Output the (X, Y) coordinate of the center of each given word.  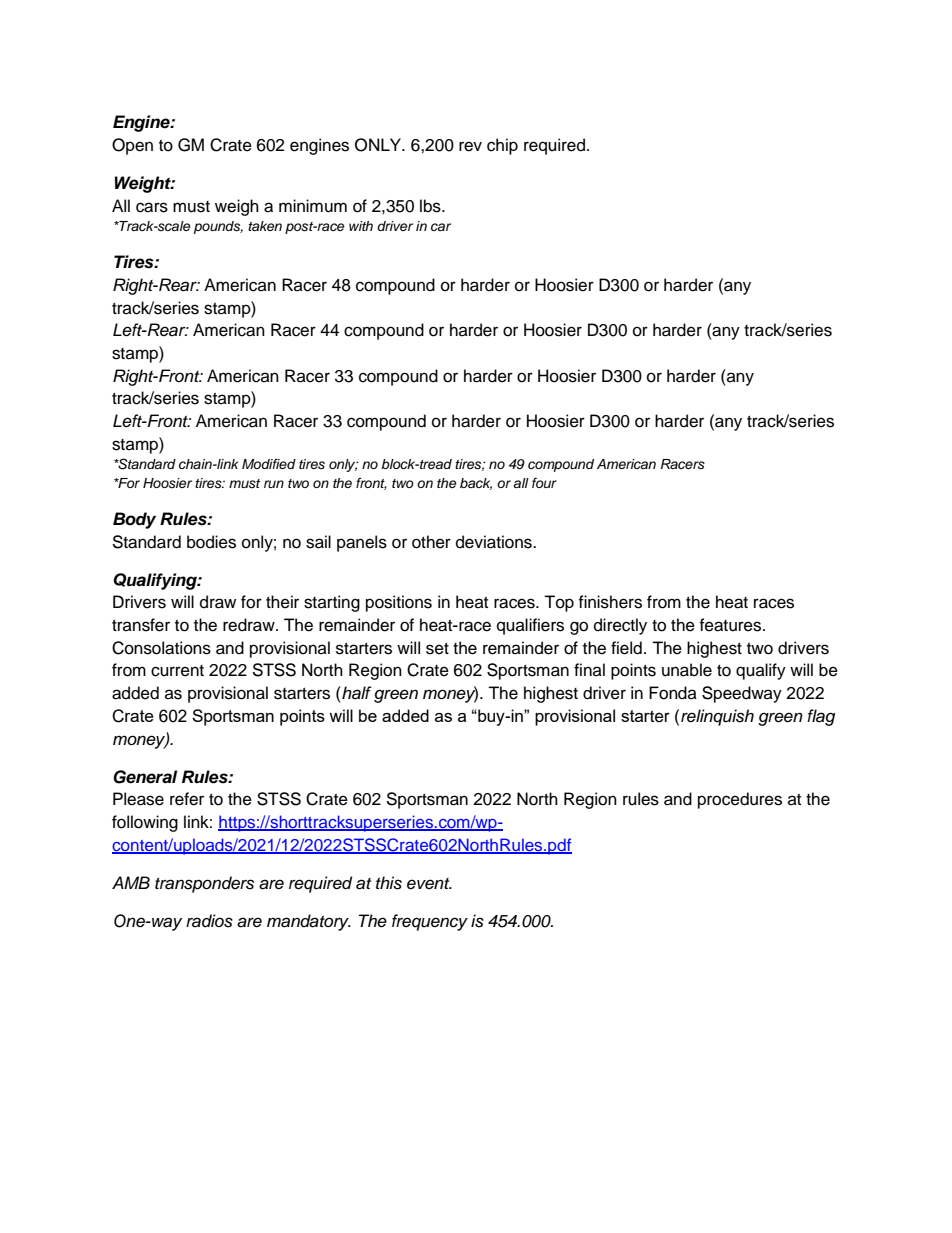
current (177, 671)
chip (502, 146)
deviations (495, 542)
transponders (204, 884)
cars (152, 207)
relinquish (717, 717)
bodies (211, 542)
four (544, 483)
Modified (269, 464)
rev (470, 146)
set (437, 649)
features (731, 625)
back (476, 484)
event (429, 884)
